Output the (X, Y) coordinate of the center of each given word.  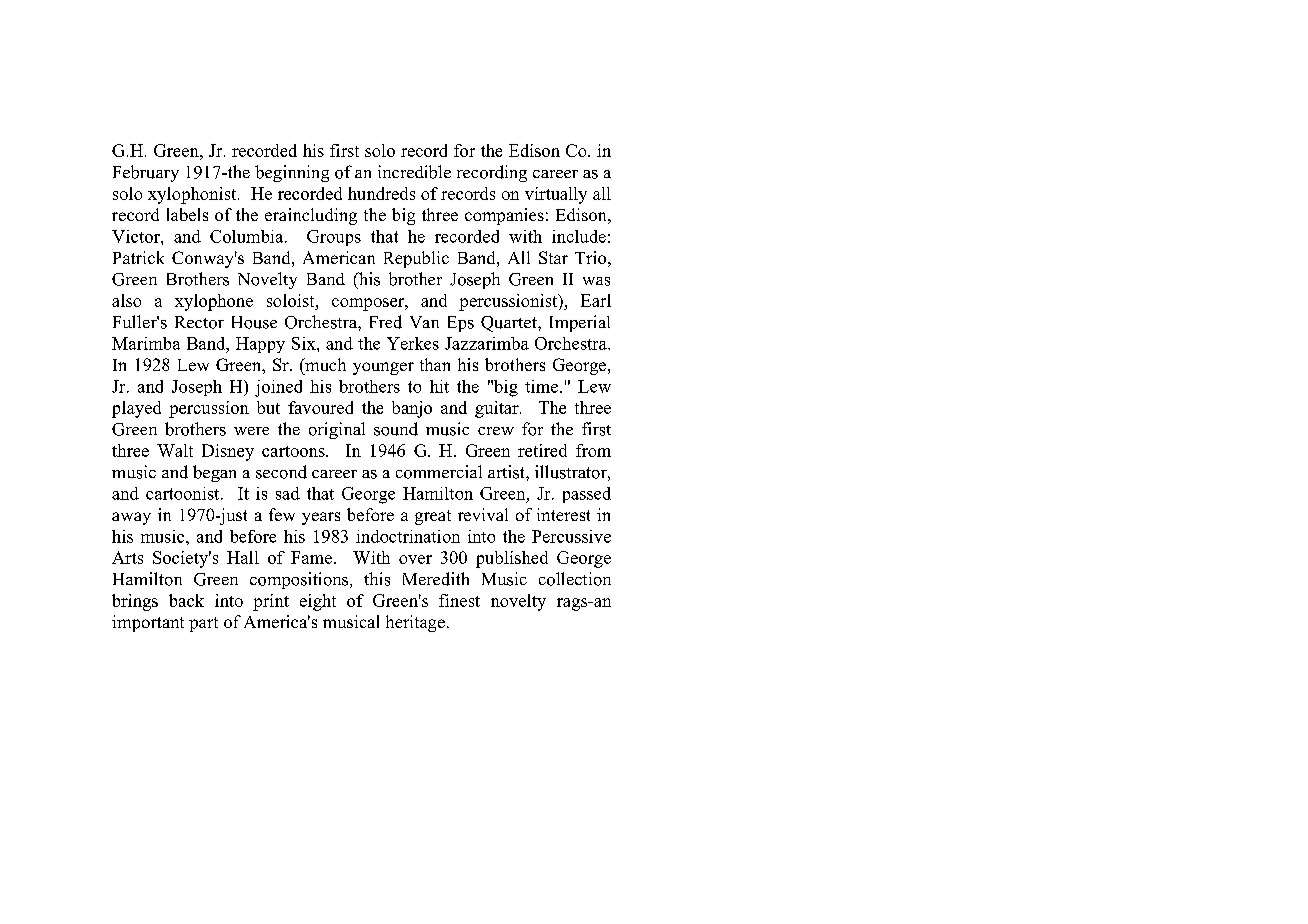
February (146, 173)
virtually (556, 195)
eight (318, 602)
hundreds (381, 193)
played (136, 409)
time (543, 386)
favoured (320, 407)
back (186, 600)
